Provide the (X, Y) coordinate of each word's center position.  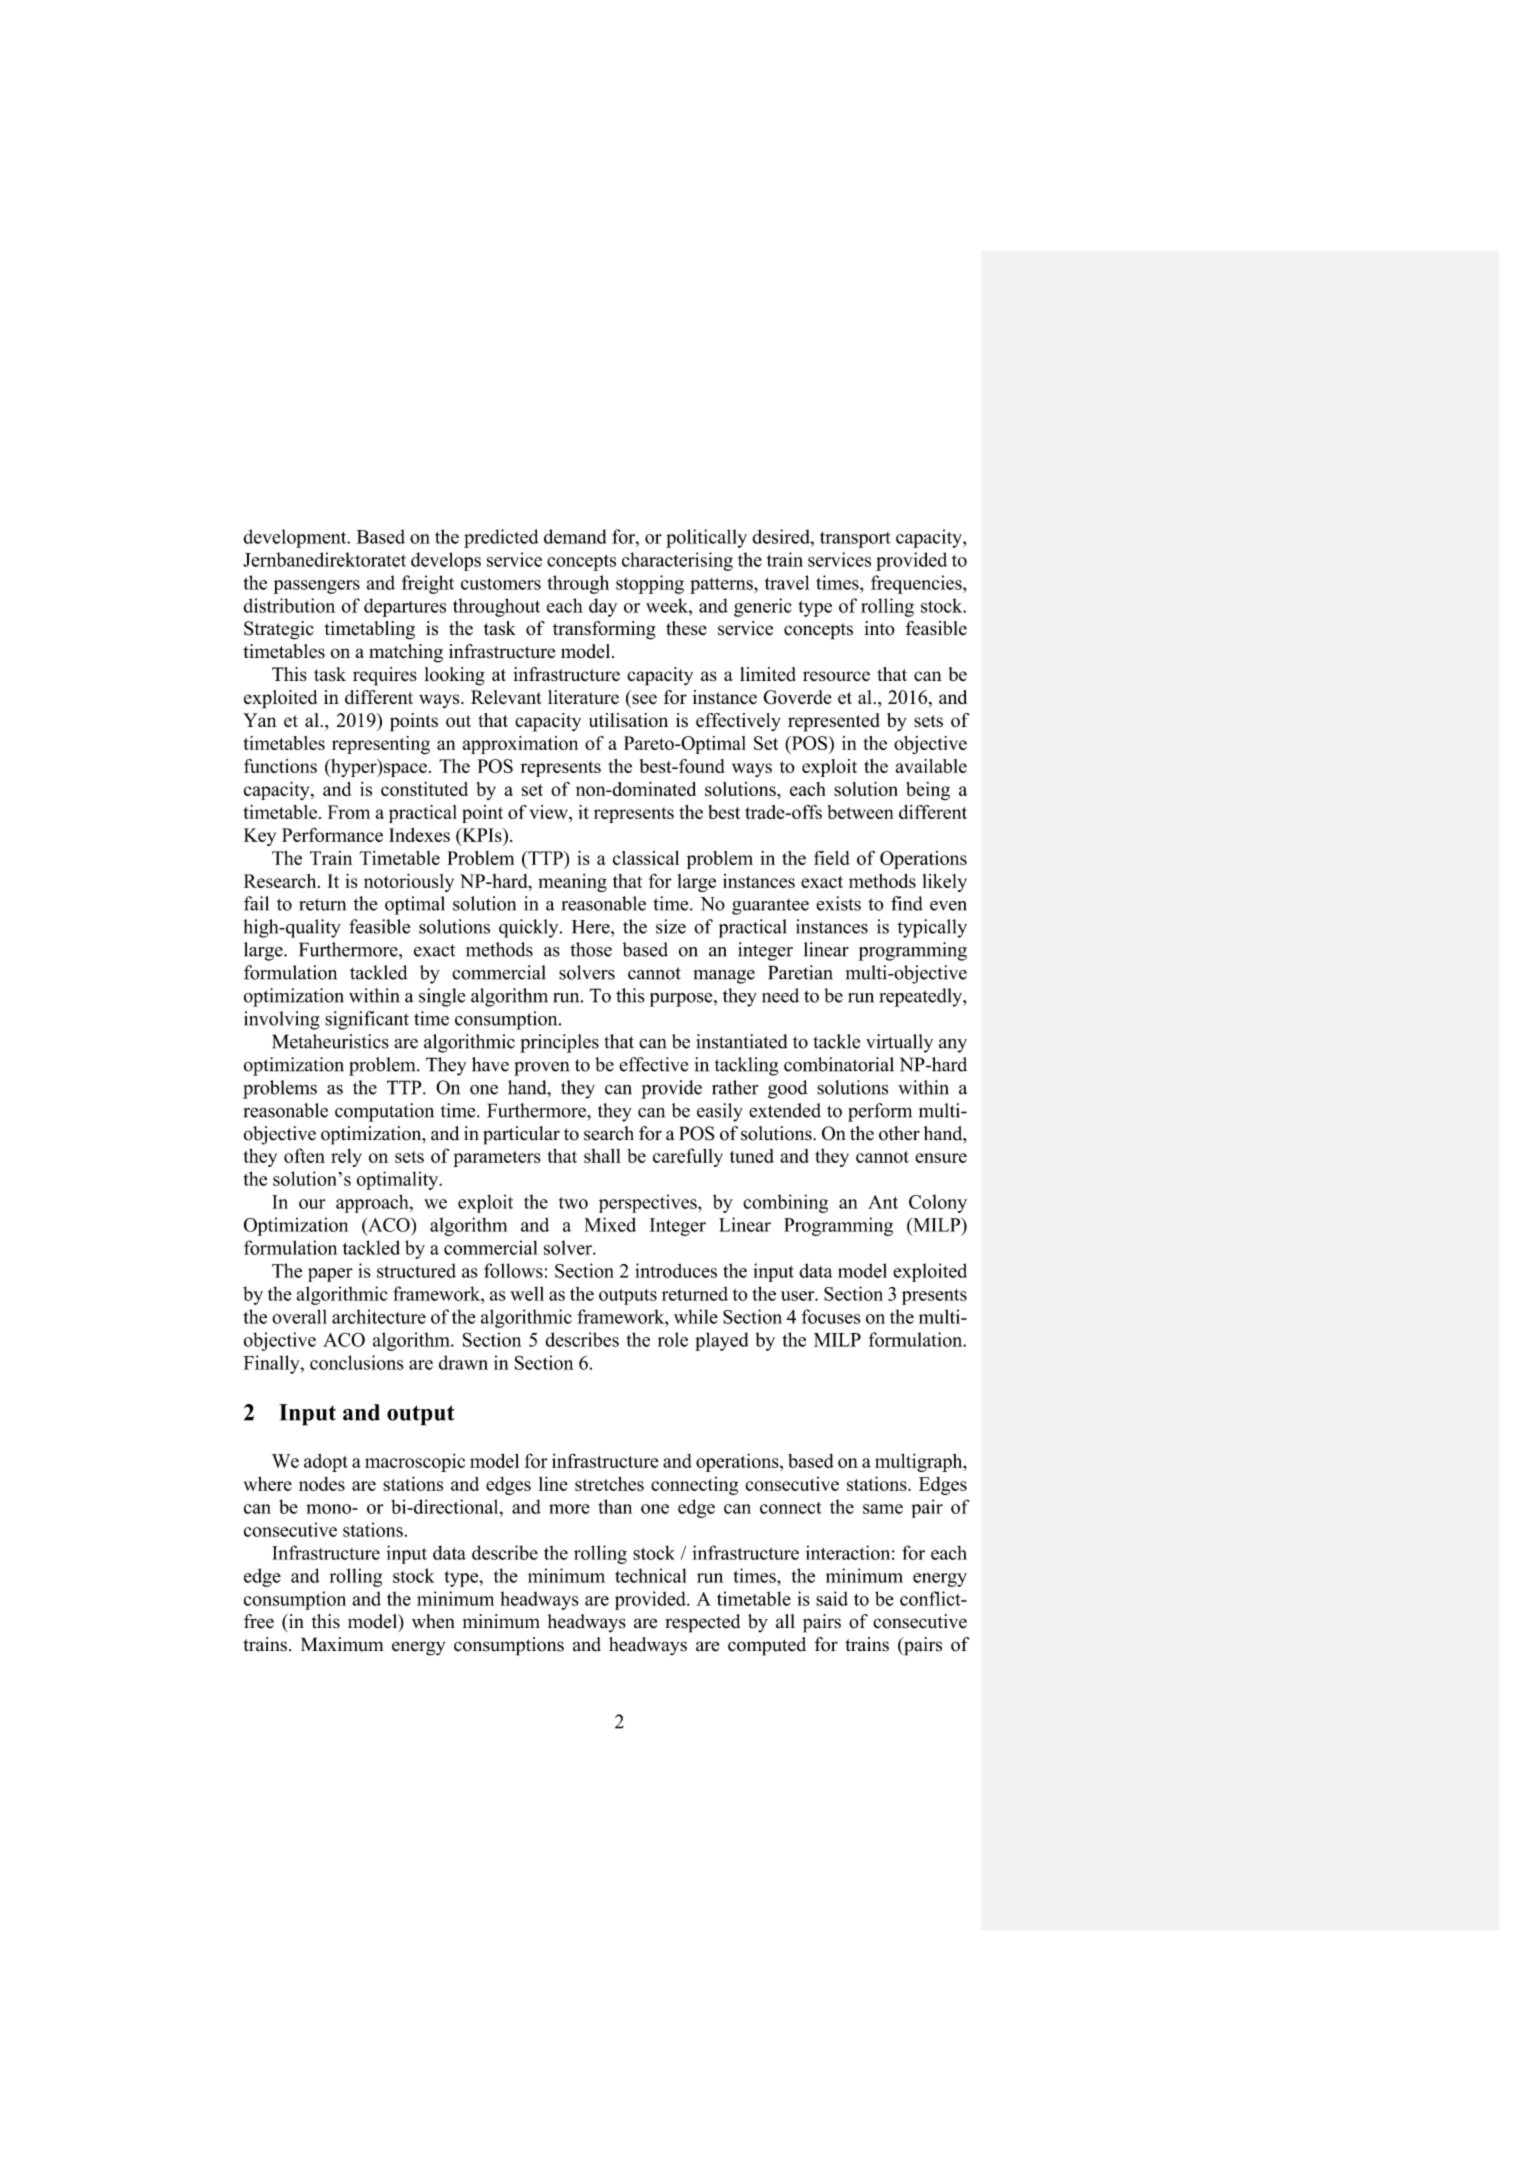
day (603, 607)
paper (330, 1275)
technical (650, 1575)
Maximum (342, 1644)
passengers (316, 587)
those (591, 949)
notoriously (409, 882)
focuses (831, 1316)
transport (855, 539)
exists (838, 903)
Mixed (610, 1224)
